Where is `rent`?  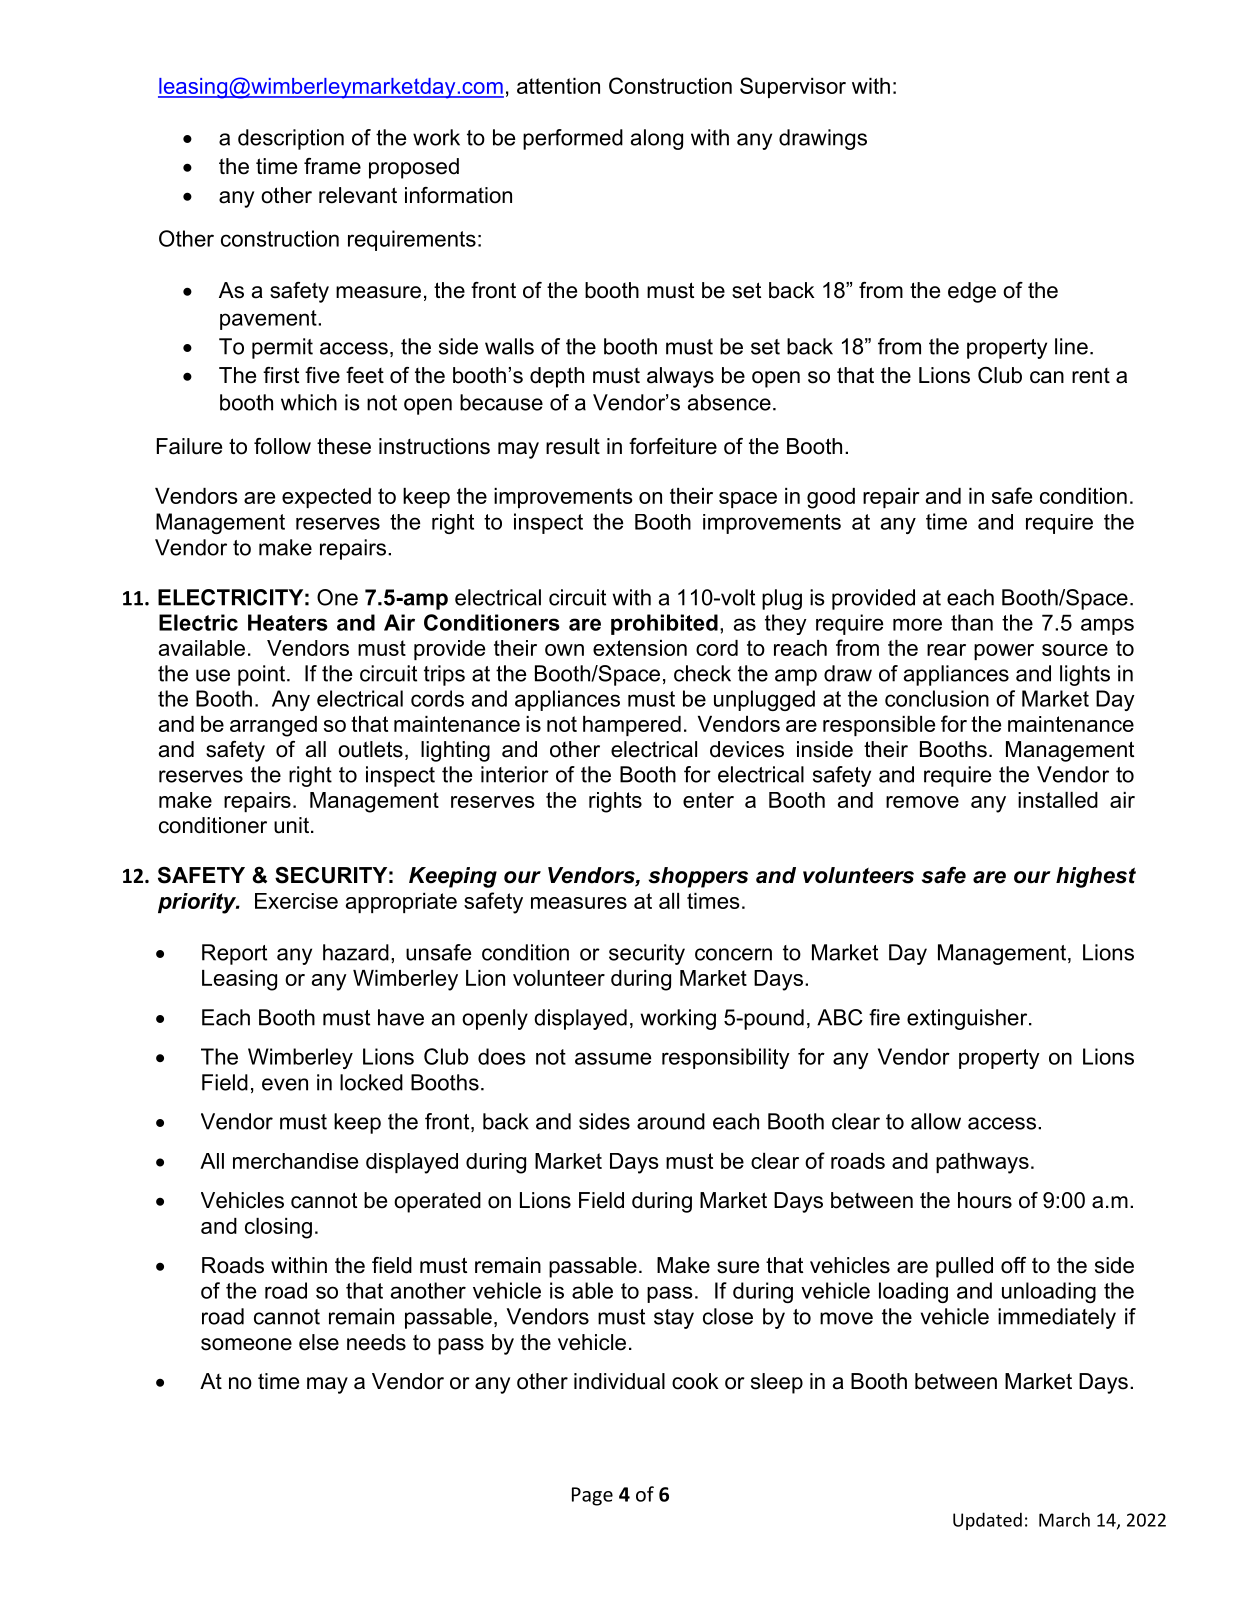 rent is located at coordinates (1091, 376).
